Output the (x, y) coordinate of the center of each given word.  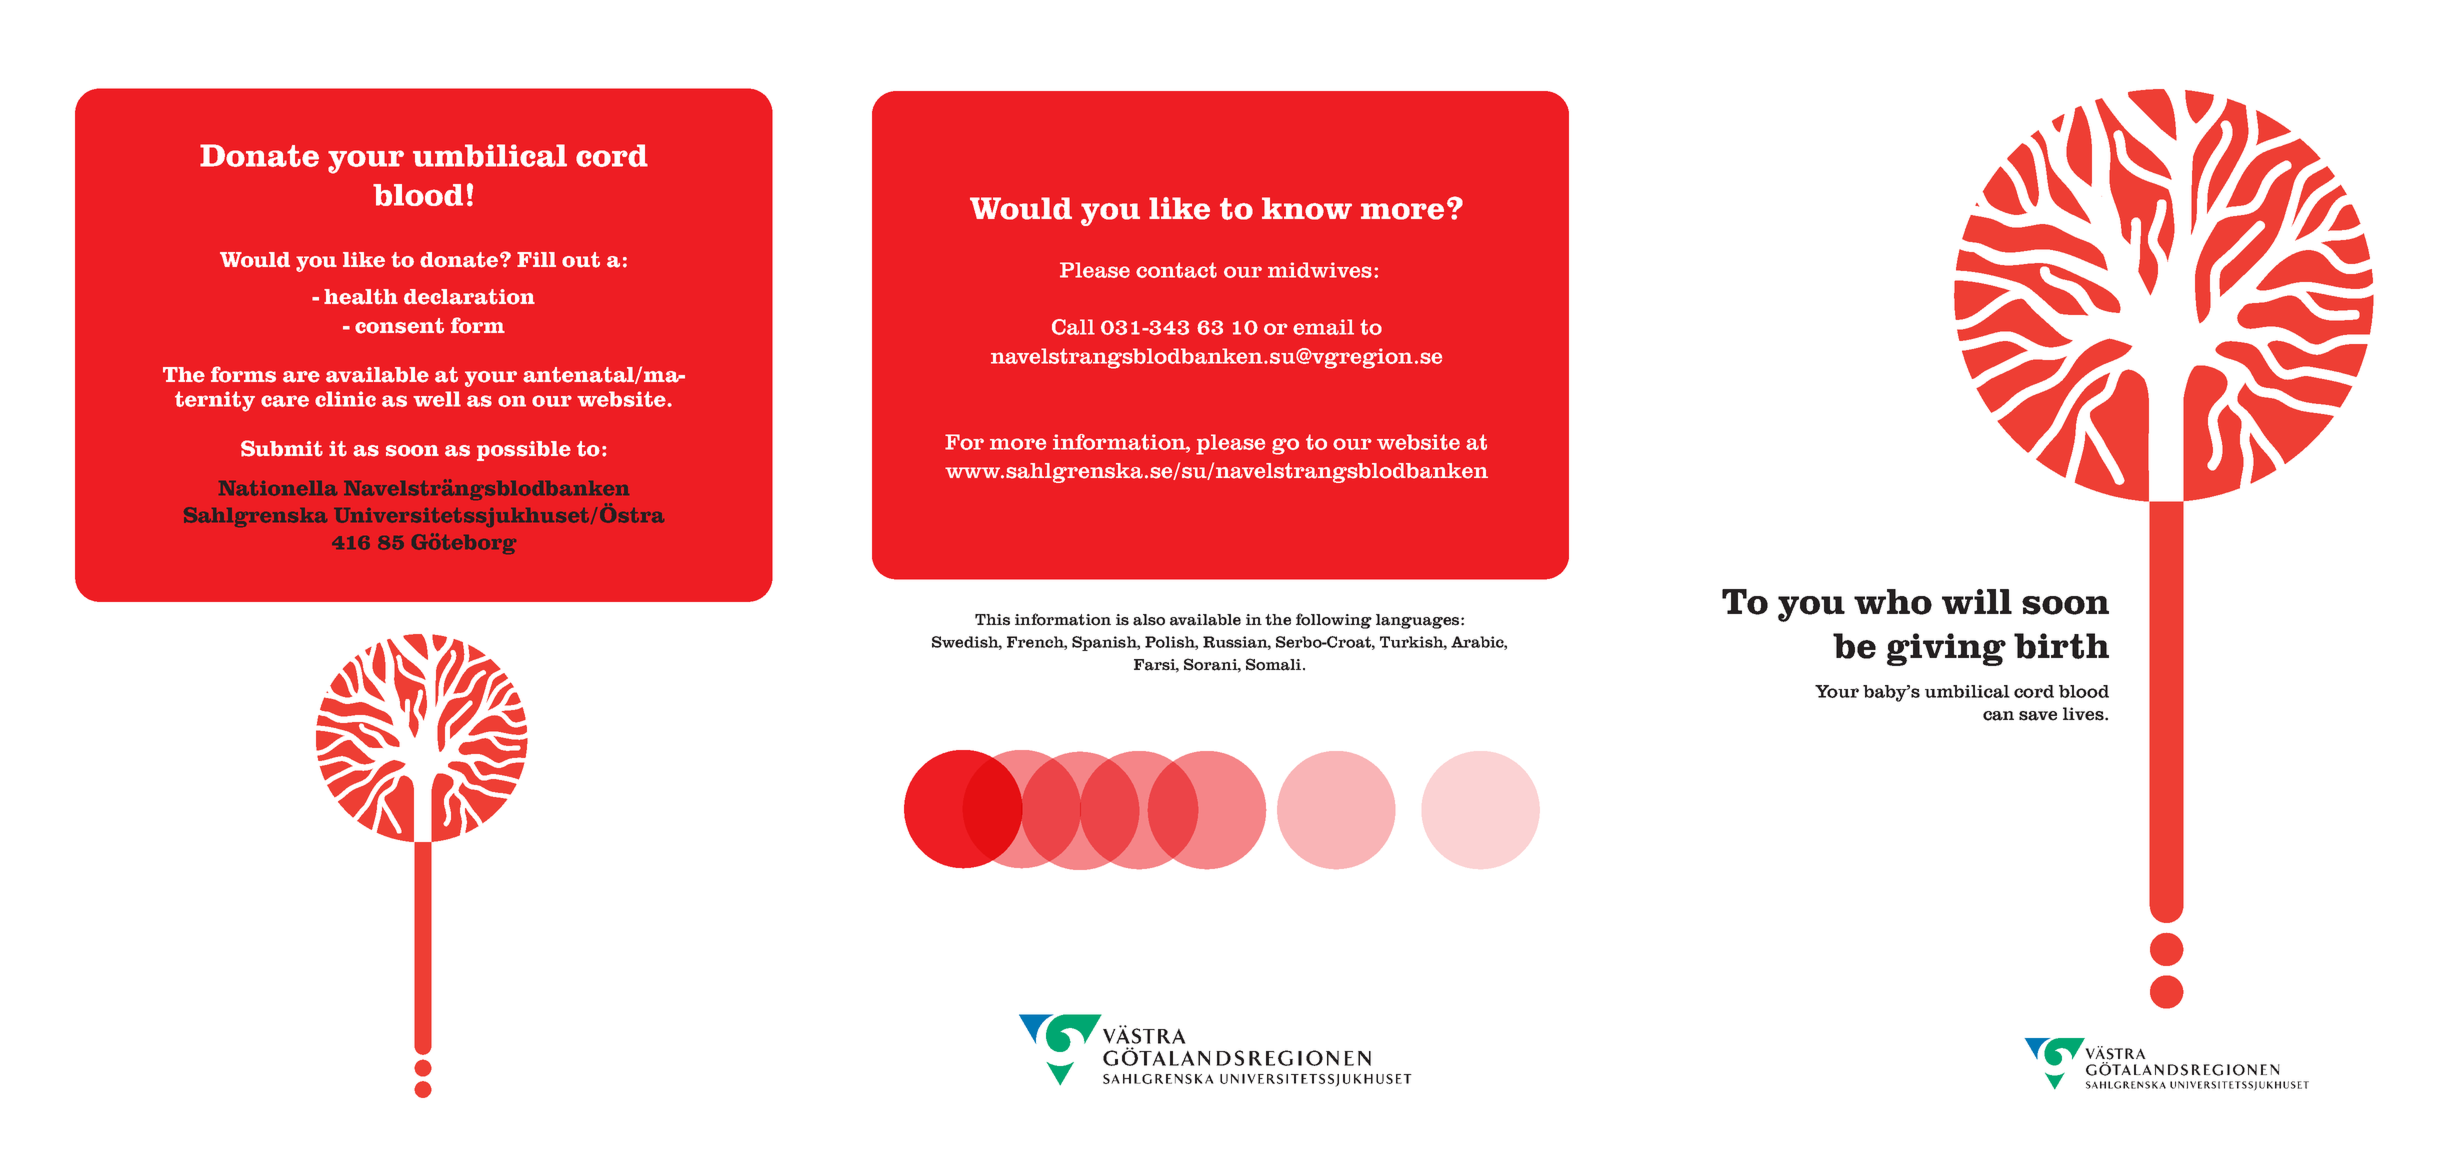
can (1998, 716)
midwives (1320, 270)
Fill (536, 259)
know (1307, 208)
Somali (1273, 664)
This (992, 620)
